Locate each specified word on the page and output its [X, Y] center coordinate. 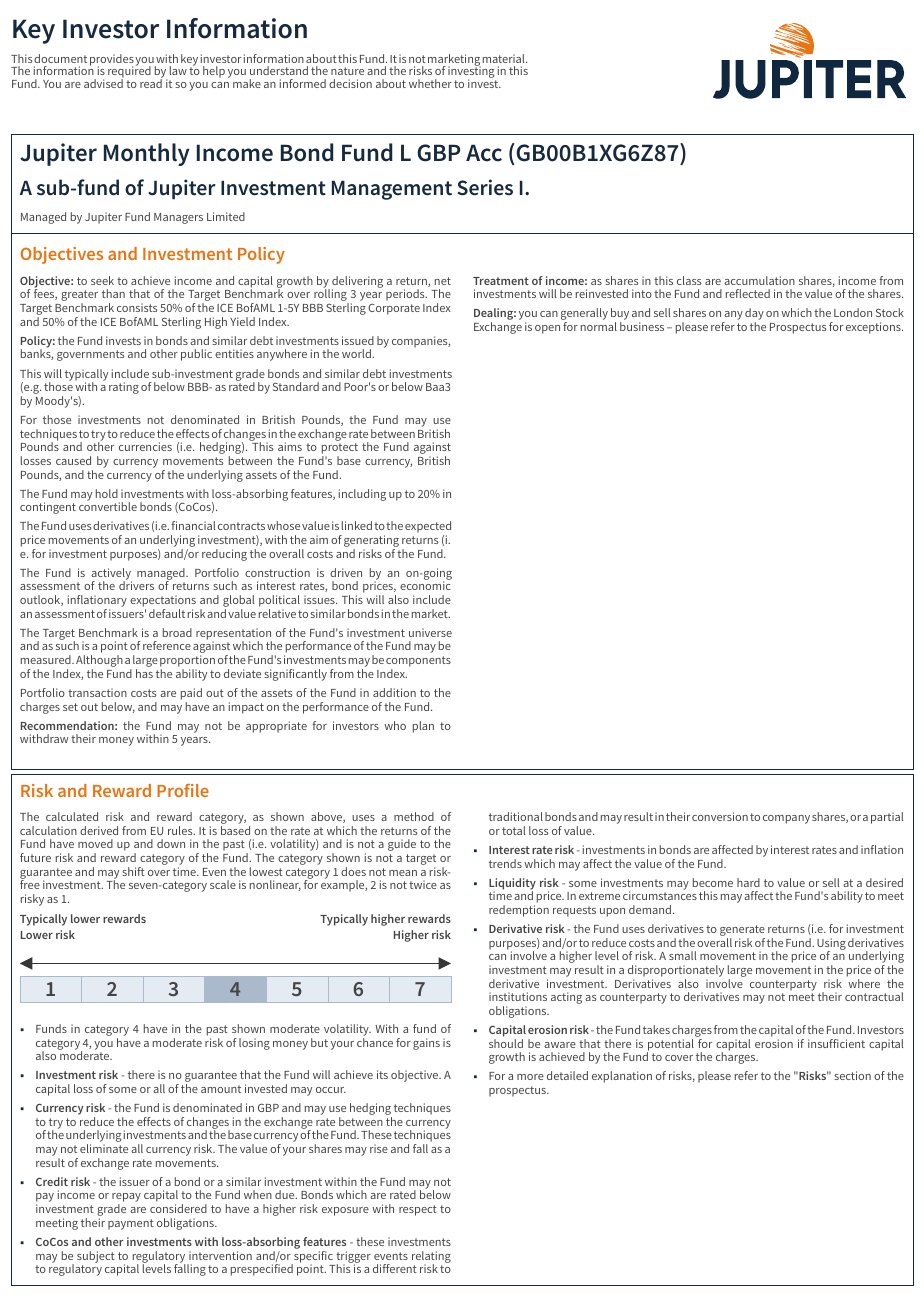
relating [431, 1258]
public [196, 355]
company [786, 819]
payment [131, 1224]
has [144, 673]
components [418, 663]
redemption [519, 911]
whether [430, 83]
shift [133, 871]
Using [831, 945]
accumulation [759, 280]
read [151, 82]
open [547, 329]
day [754, 315]
